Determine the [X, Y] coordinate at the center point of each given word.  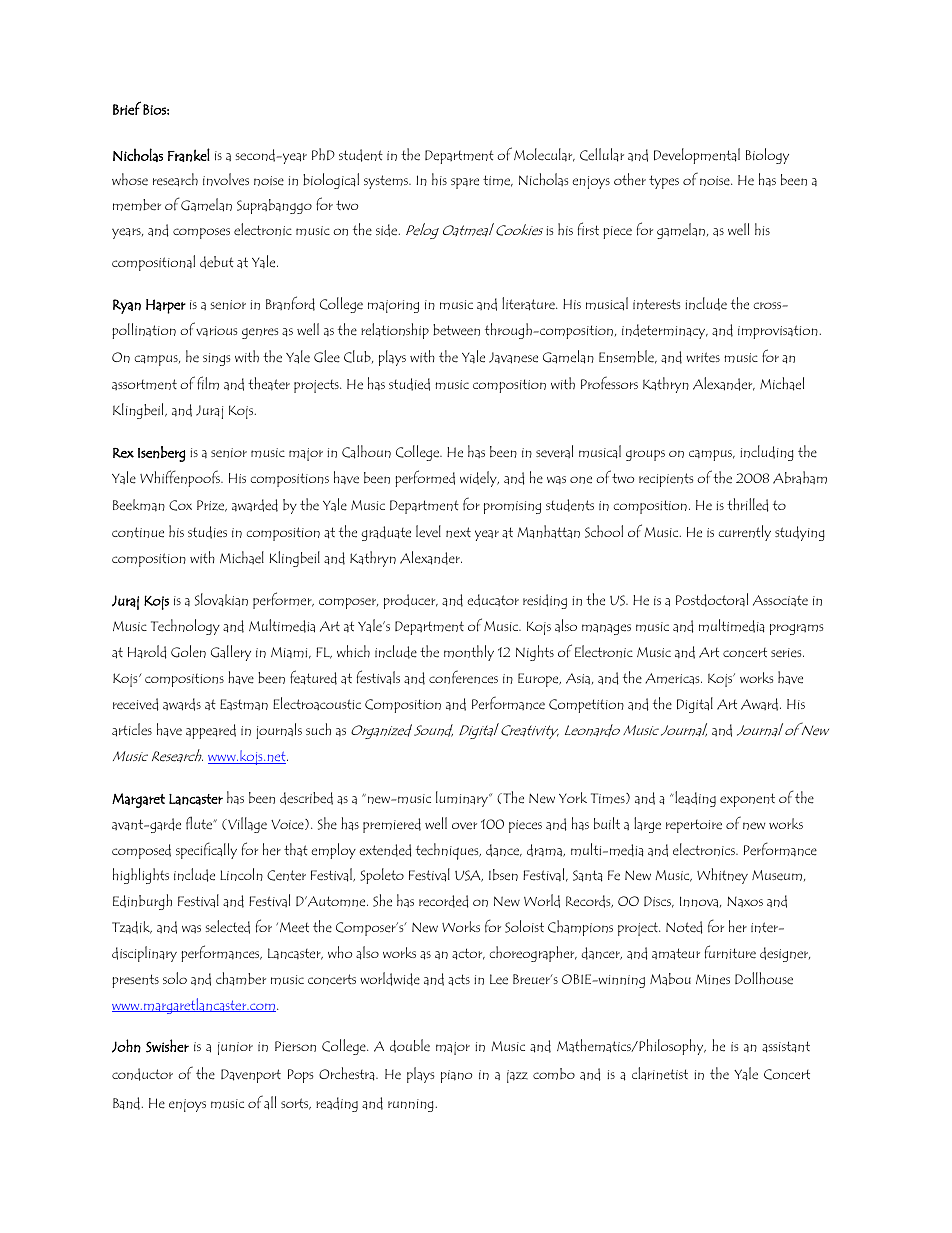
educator [493, 600]
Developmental [697, 156]
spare [465, 183]
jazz [517, 1076]
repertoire [694, 826]
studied [409, 384]
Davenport [251, 1076]
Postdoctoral [712, 600]
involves [226, 179]
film [208, 383]
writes [703, 357]
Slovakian [221, 600]
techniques [448, 851]
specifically [206, 850]
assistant [786, 1047]
